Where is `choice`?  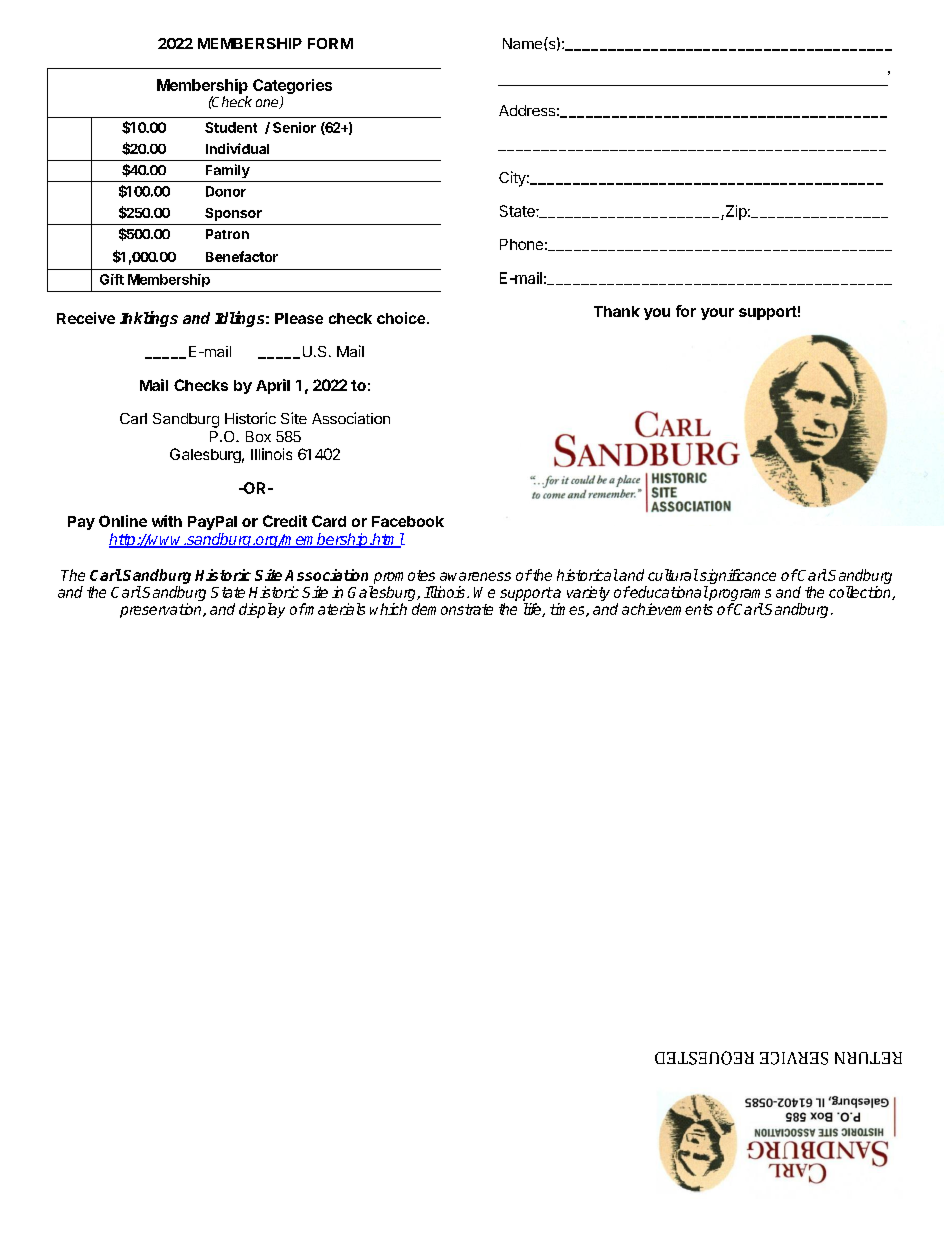
choice is located at coordinates (401, 318).
